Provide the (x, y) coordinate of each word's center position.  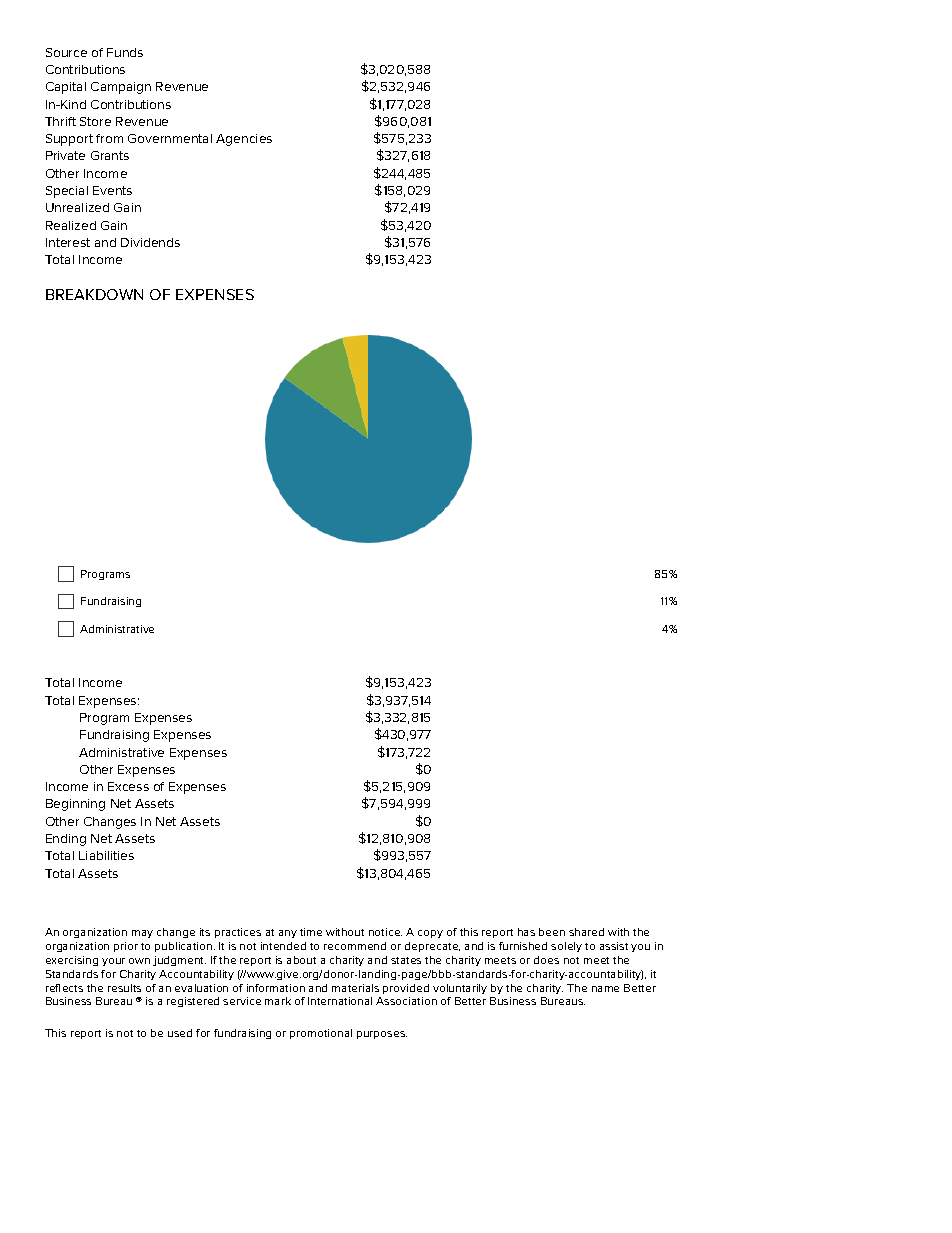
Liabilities (106, 855)
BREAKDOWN (94, 294)
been (552, 932)
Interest (68, 242)
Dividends (150, 242)
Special (67, 192)
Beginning (75, 805)
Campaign (121, 88)
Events (112, 190)
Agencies (244, 140)
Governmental (170, 138)
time (311, 932)
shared (586, 932)
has (526, 932)
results (124, 988)
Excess (128, 786)
